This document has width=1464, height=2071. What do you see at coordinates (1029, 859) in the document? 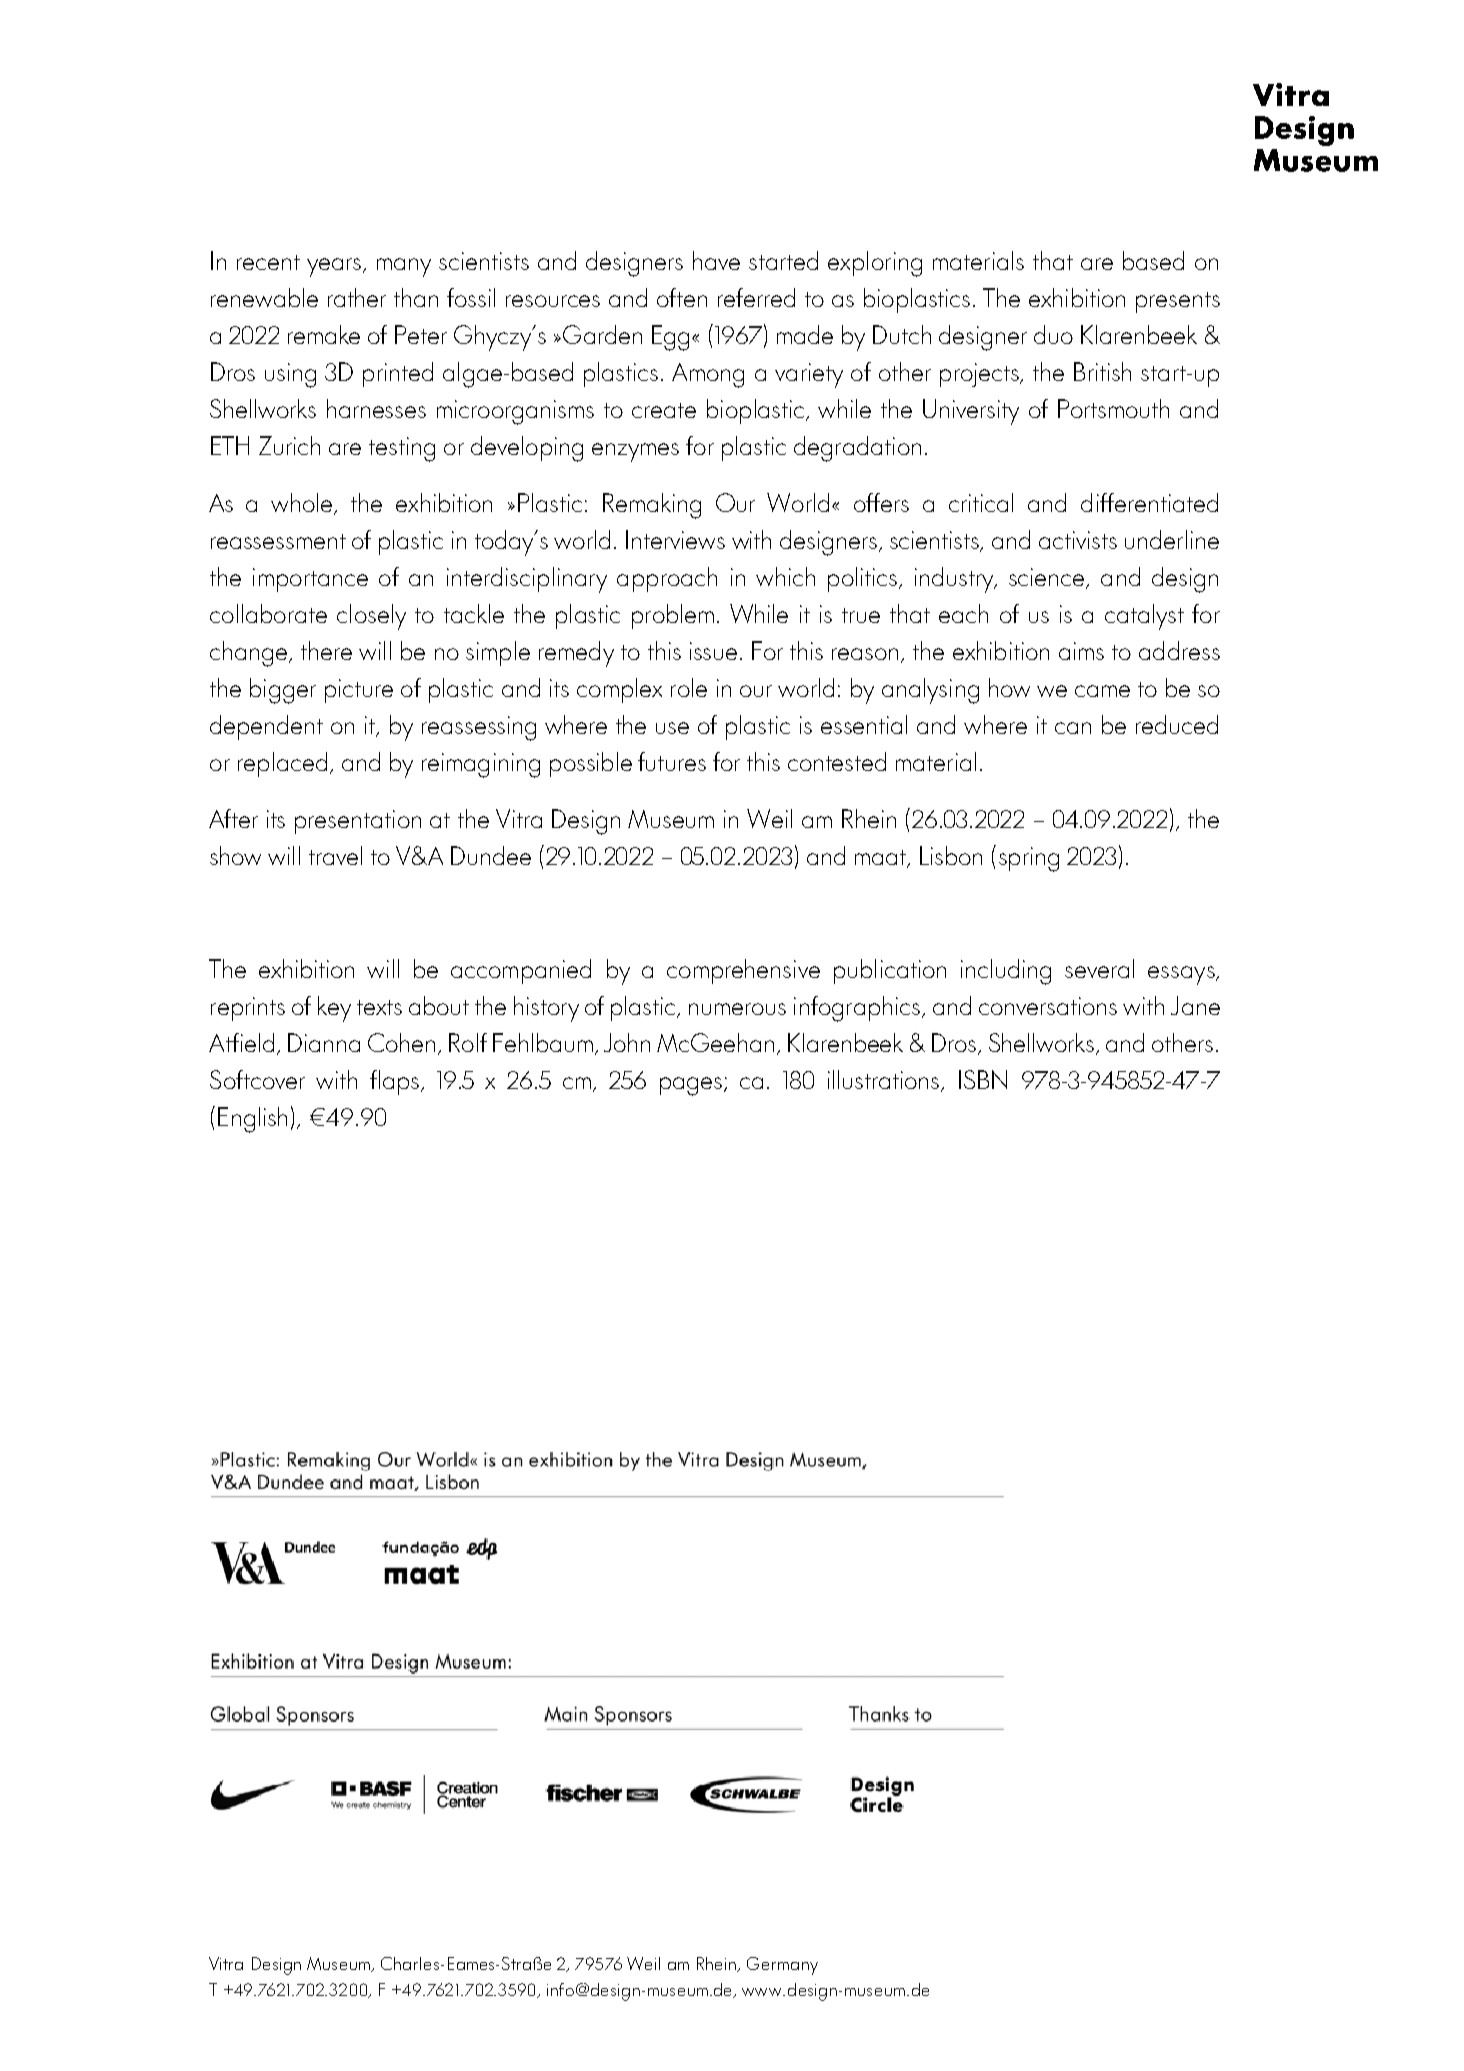
I see `spring` at bounding box center [1029, 859].
